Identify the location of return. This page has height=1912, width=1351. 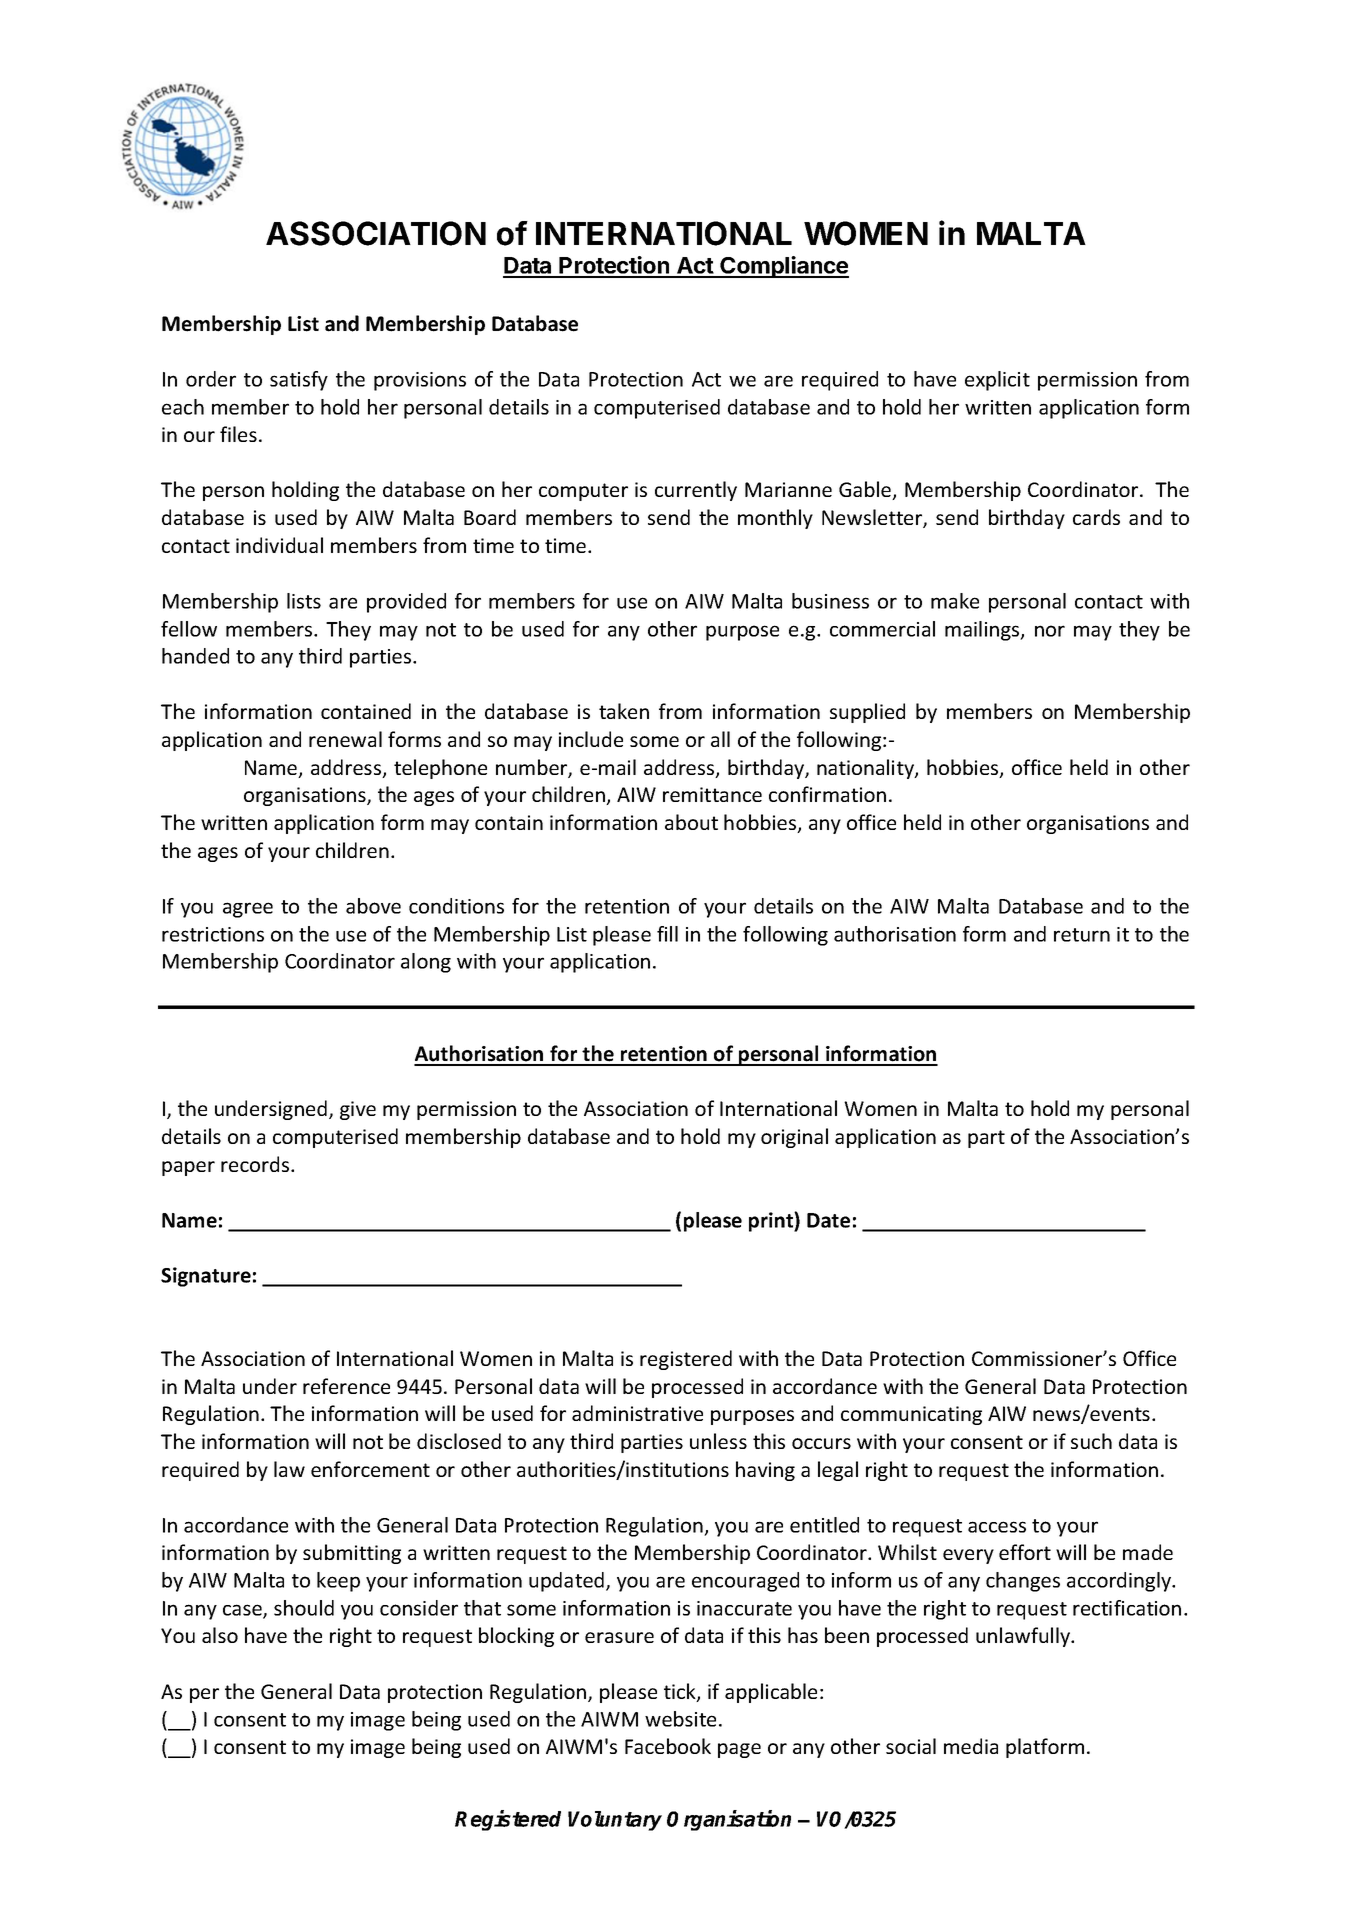
(1082, 935).
